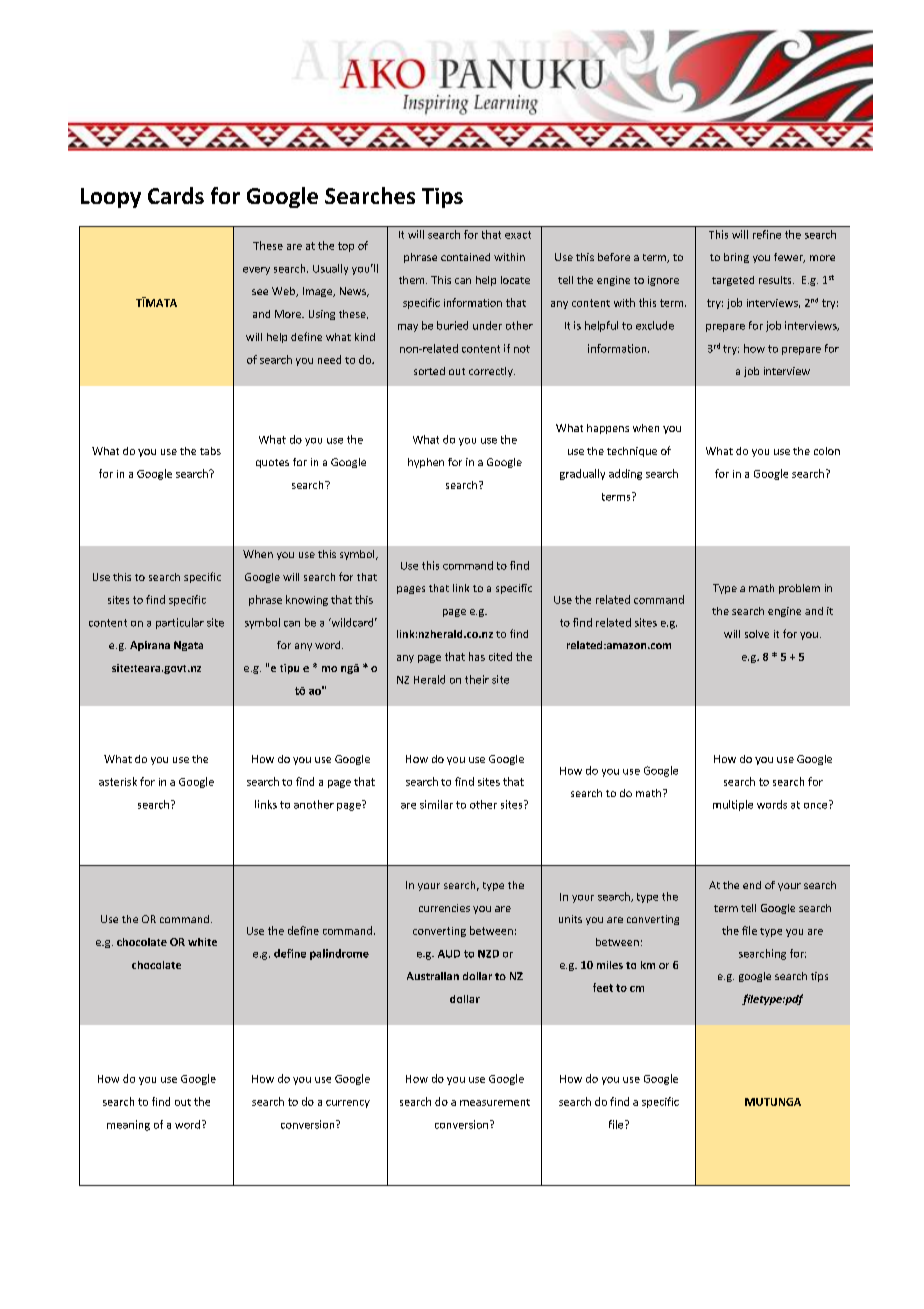 This image has width=924, height=1309. I want to click on bring, so click(736, 258).
